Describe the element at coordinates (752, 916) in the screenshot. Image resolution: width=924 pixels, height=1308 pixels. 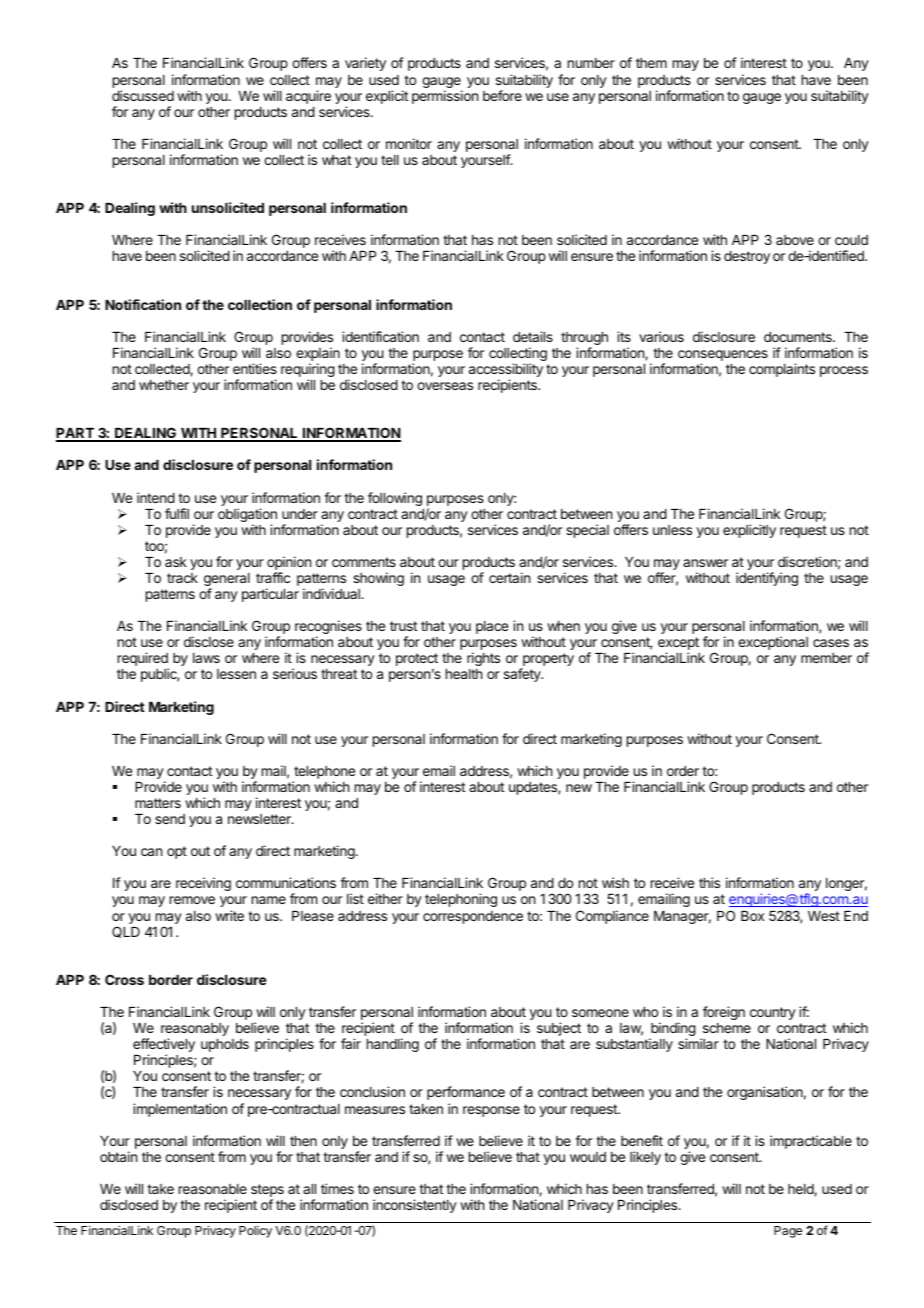
I see `Box` at that location.
